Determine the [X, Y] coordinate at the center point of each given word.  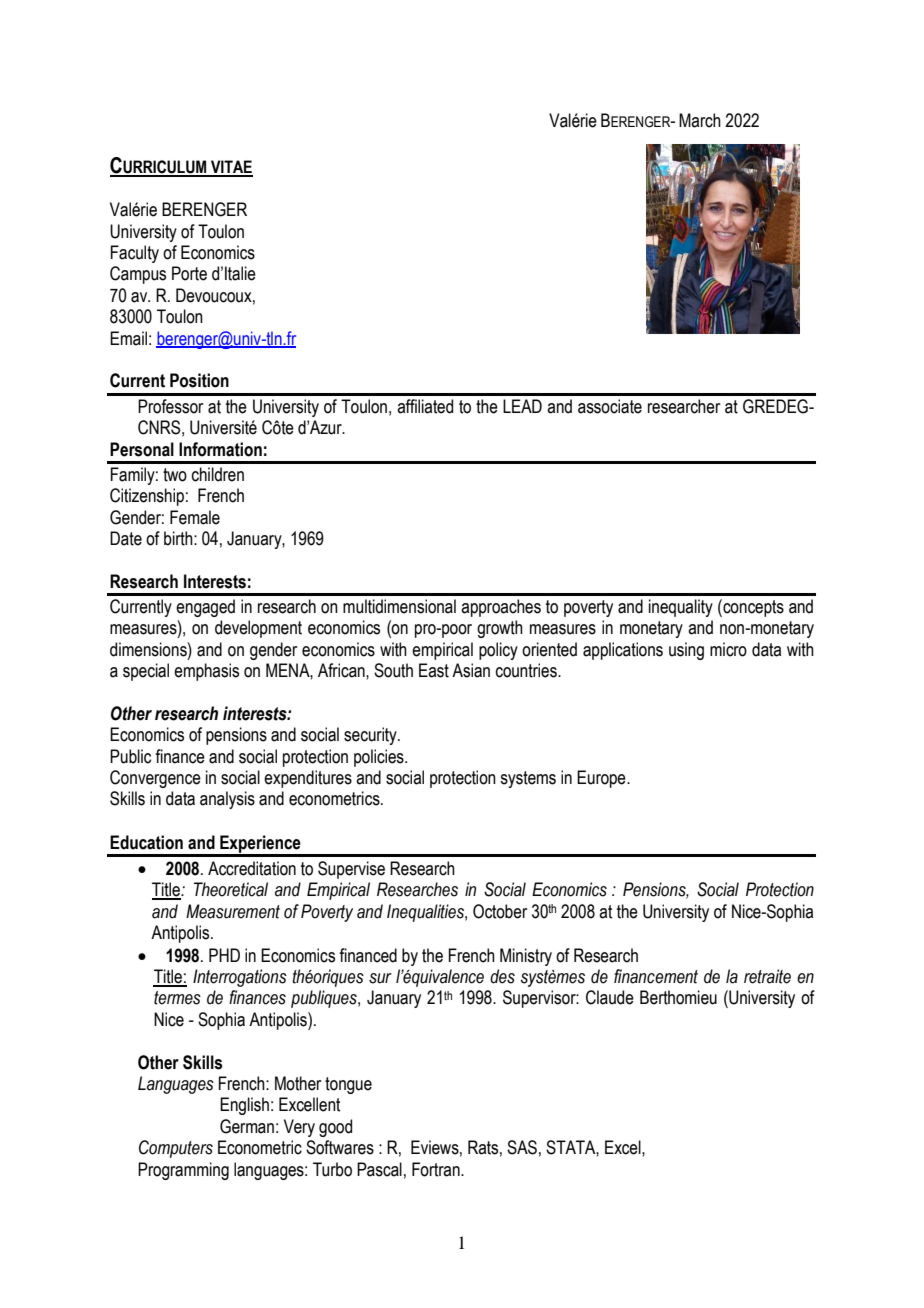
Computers [176, 1149]
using [686, 651]
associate [610, 406]
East [434, 670]
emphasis [206, 672]
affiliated [425, 406]
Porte [189, 273]
